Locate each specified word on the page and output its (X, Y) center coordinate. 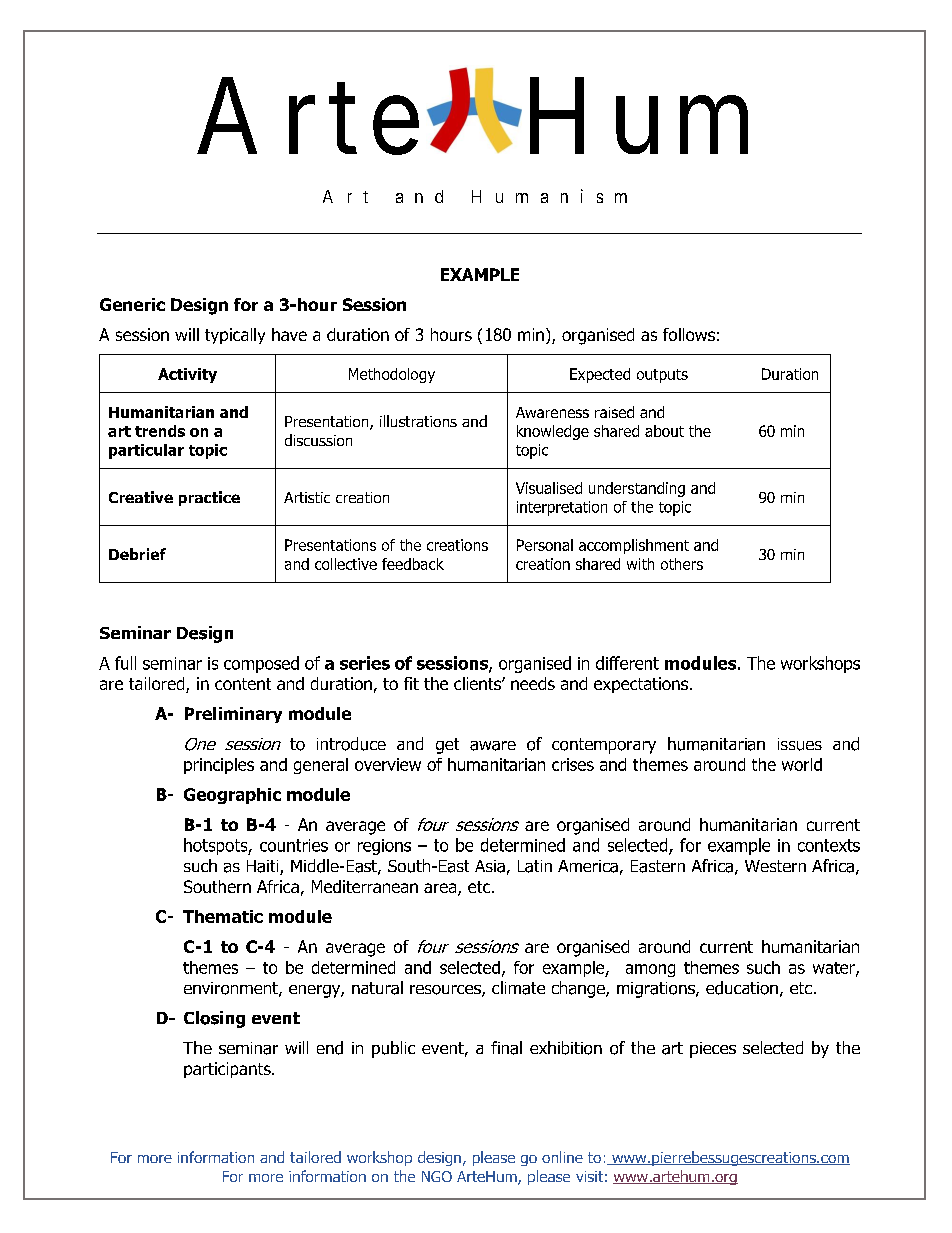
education (742, 988)
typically (235, 336)
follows (689, 334)
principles (219, 766)
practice (209, 498)
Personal (545, 545)
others (682, 564)
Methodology (392, 375)
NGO (437, 1176)
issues (800, 744)
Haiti (264, 867)
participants (228, 1070)
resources (446, 991)
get (447, 746)
